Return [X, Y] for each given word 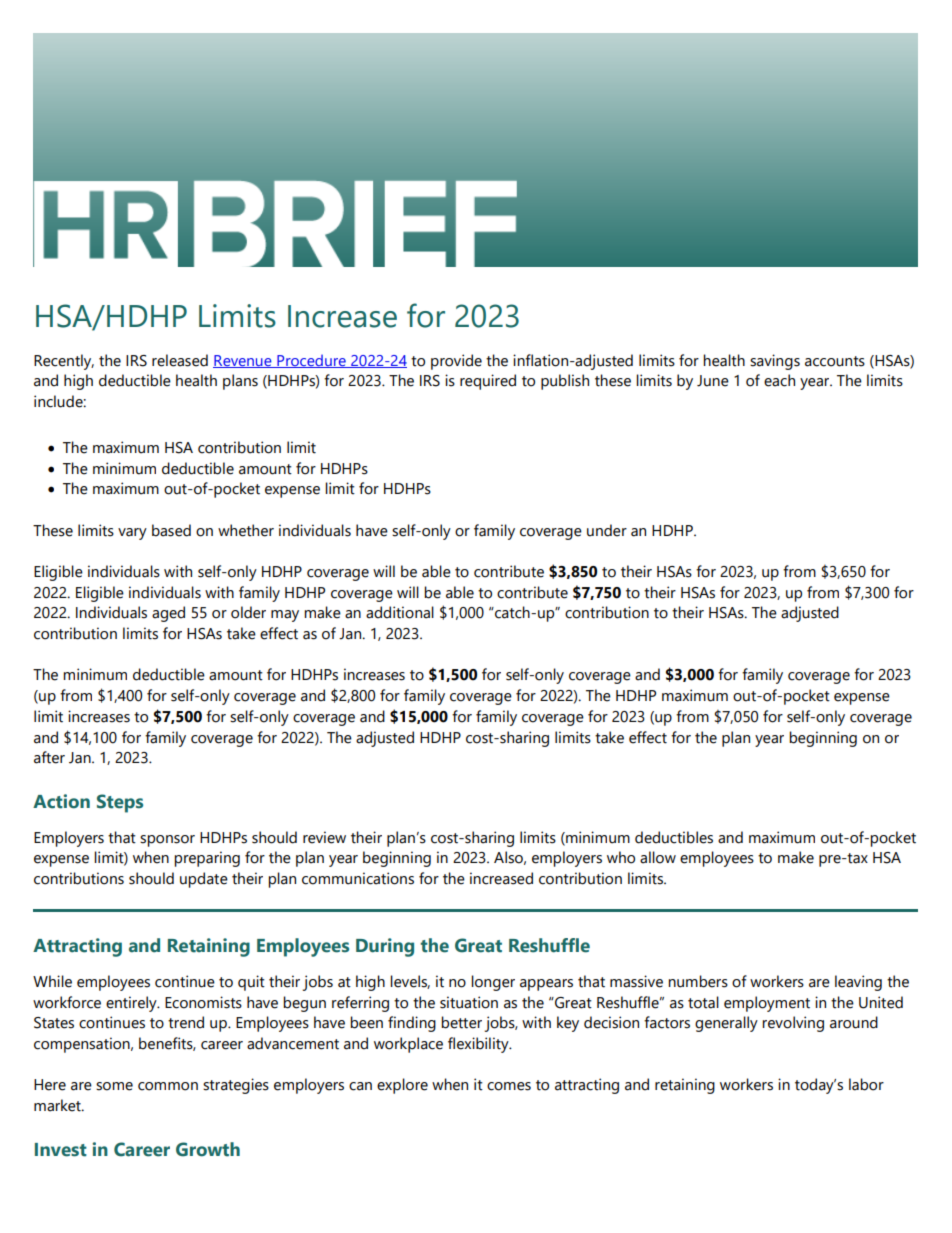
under [607, 530]
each [779, 380]
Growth [208, 1149]
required [488, 382]
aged [168, 614]
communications [358, 878]
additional [400, 612]
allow [658, 857]
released [180, 360]
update [204, 880]
